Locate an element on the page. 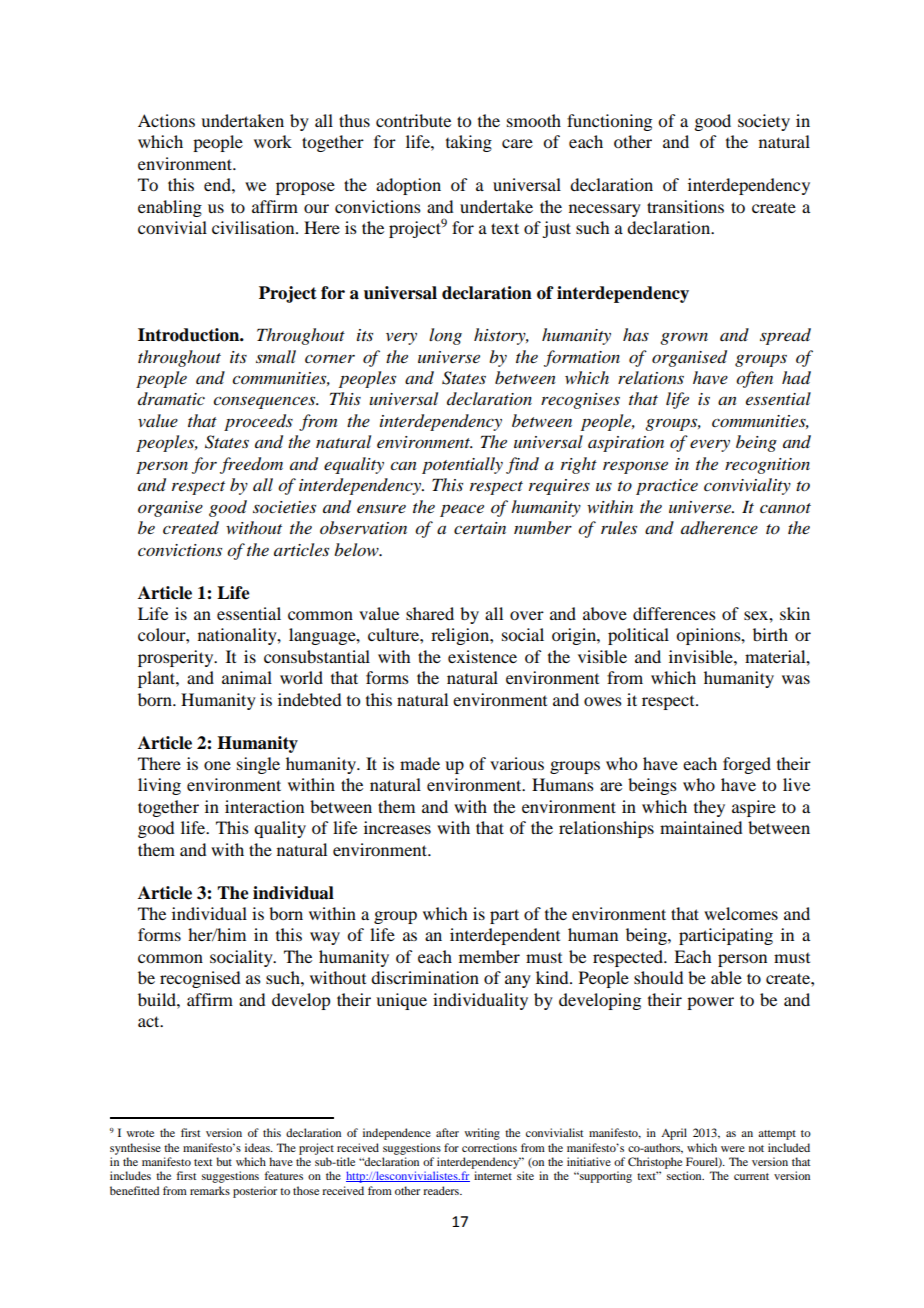  corrections is located at coordinates (489, 1147).
